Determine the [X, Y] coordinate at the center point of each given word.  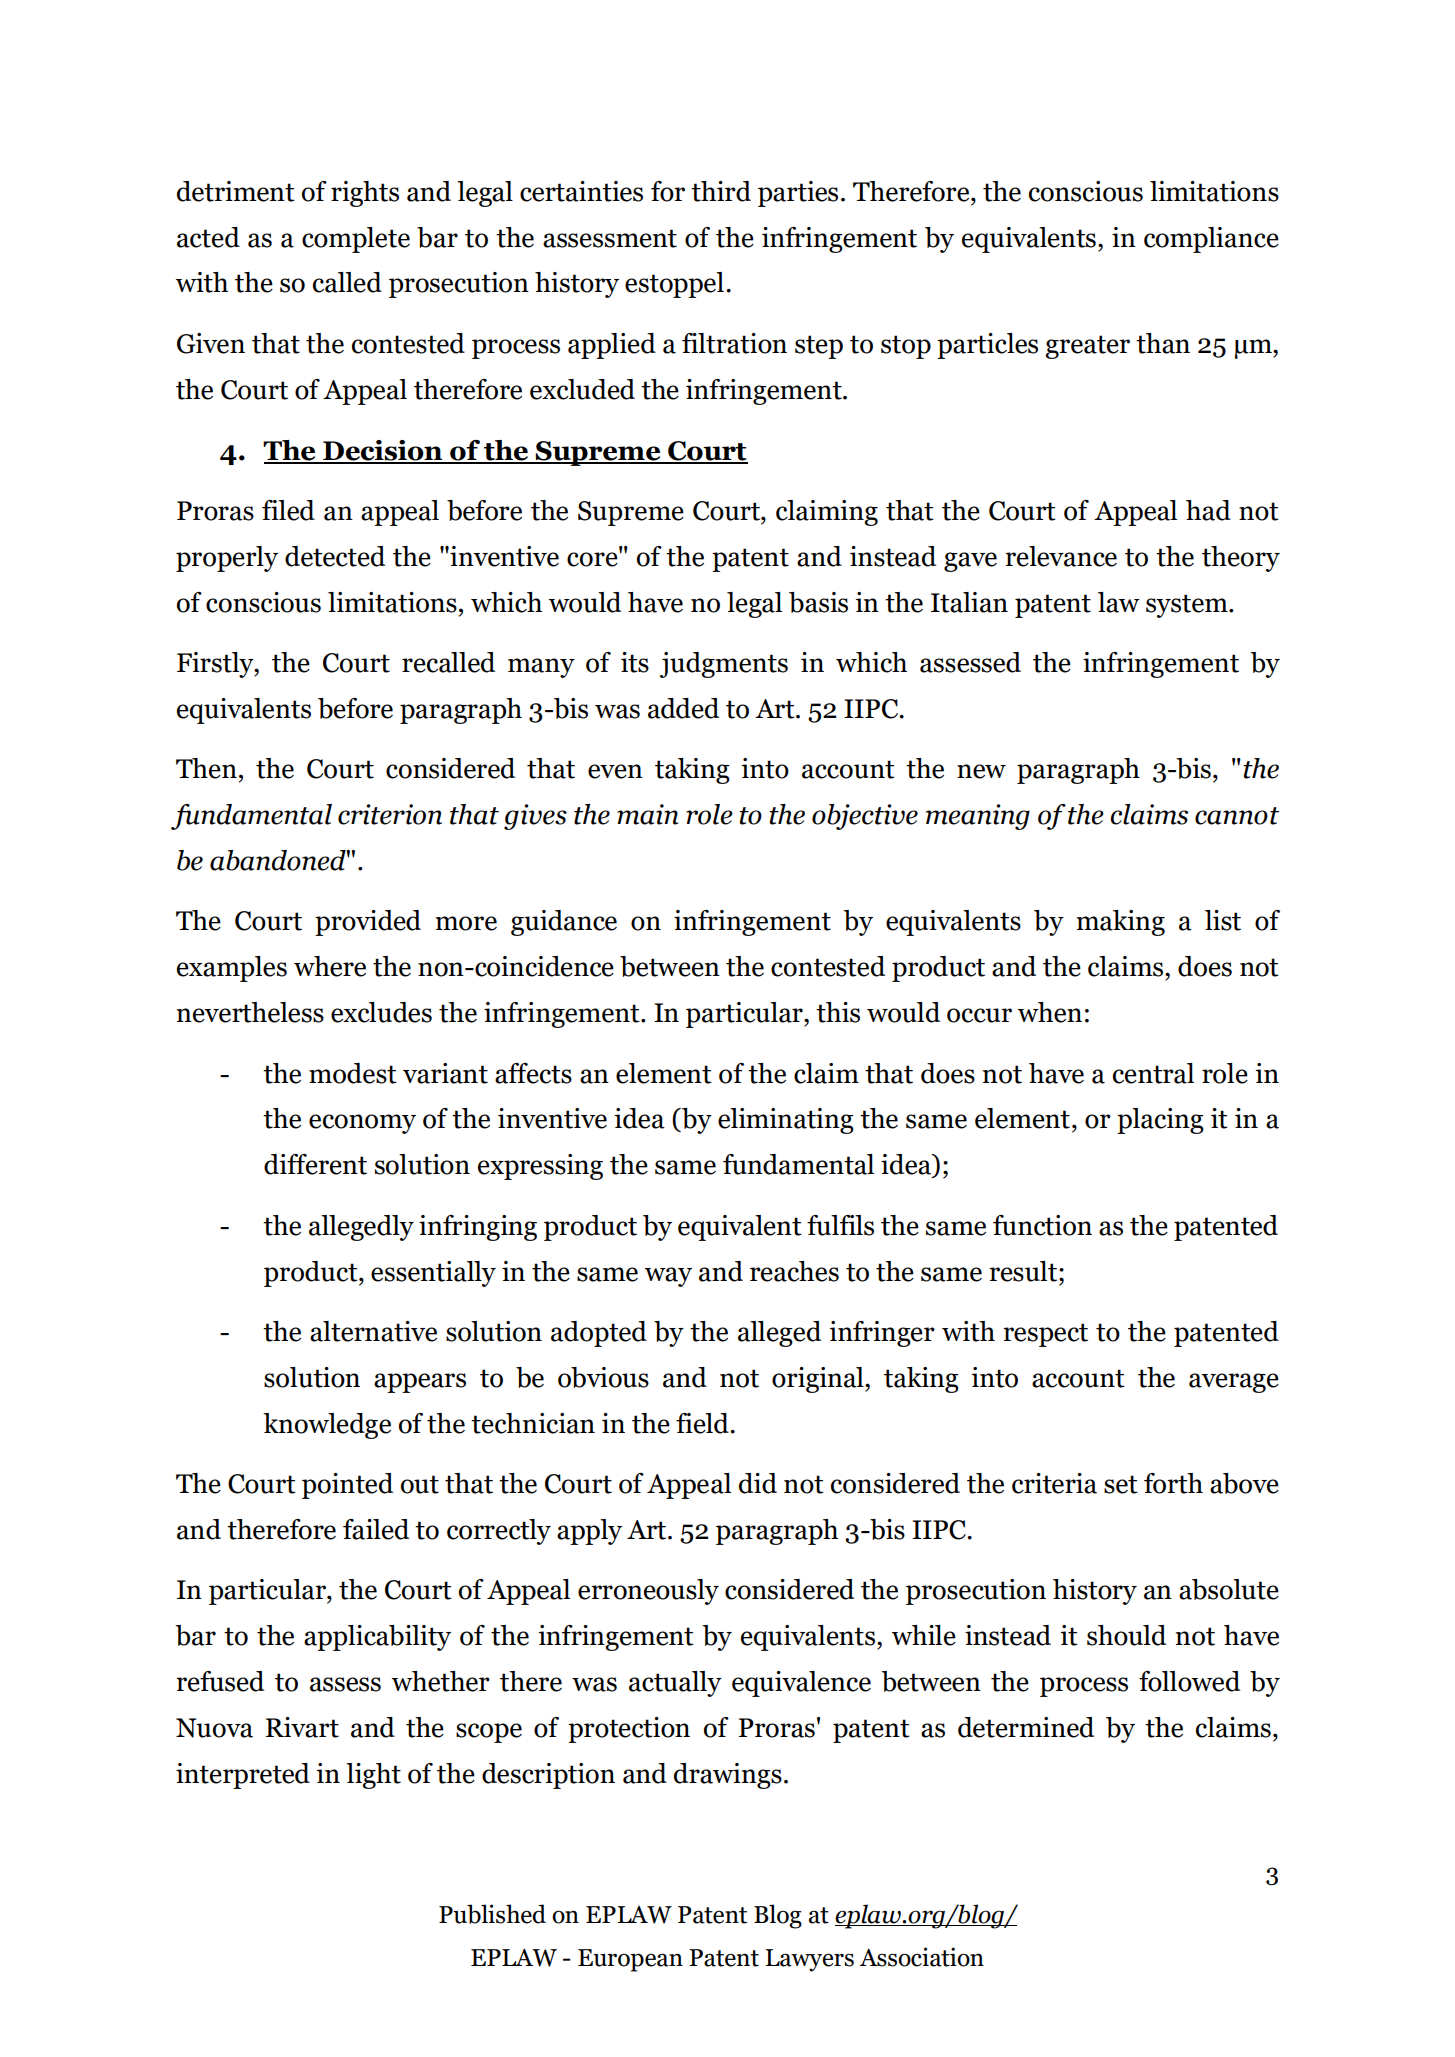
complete [356, 240]
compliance [1211, 240]
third [721, 191]
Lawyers [809, 1960]
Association [921, 1957]
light [373, 1776]
